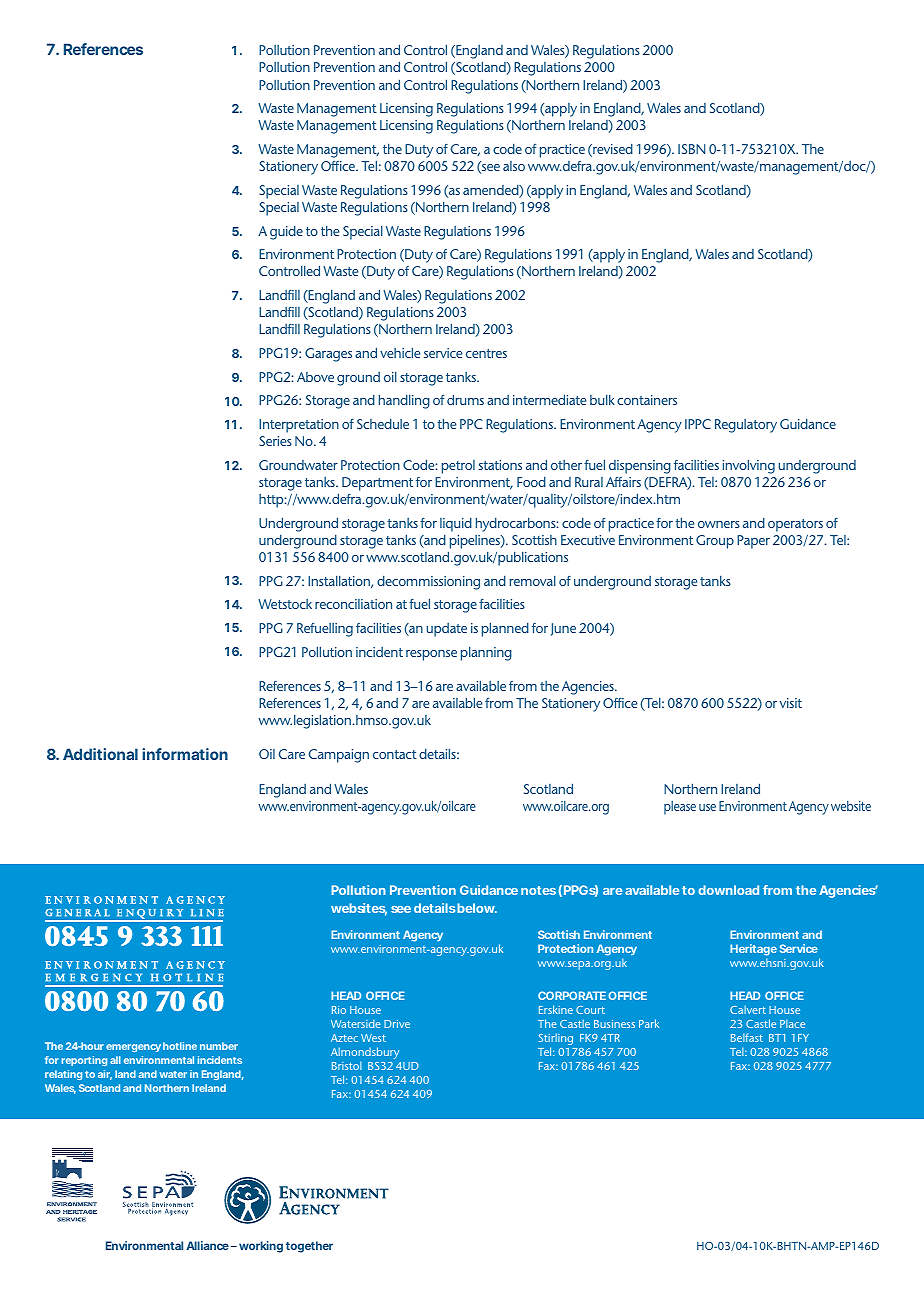  What do you see at coordinates (791, 703) in the screenshot?
I see `visit` at bounding box center [791, 703].
